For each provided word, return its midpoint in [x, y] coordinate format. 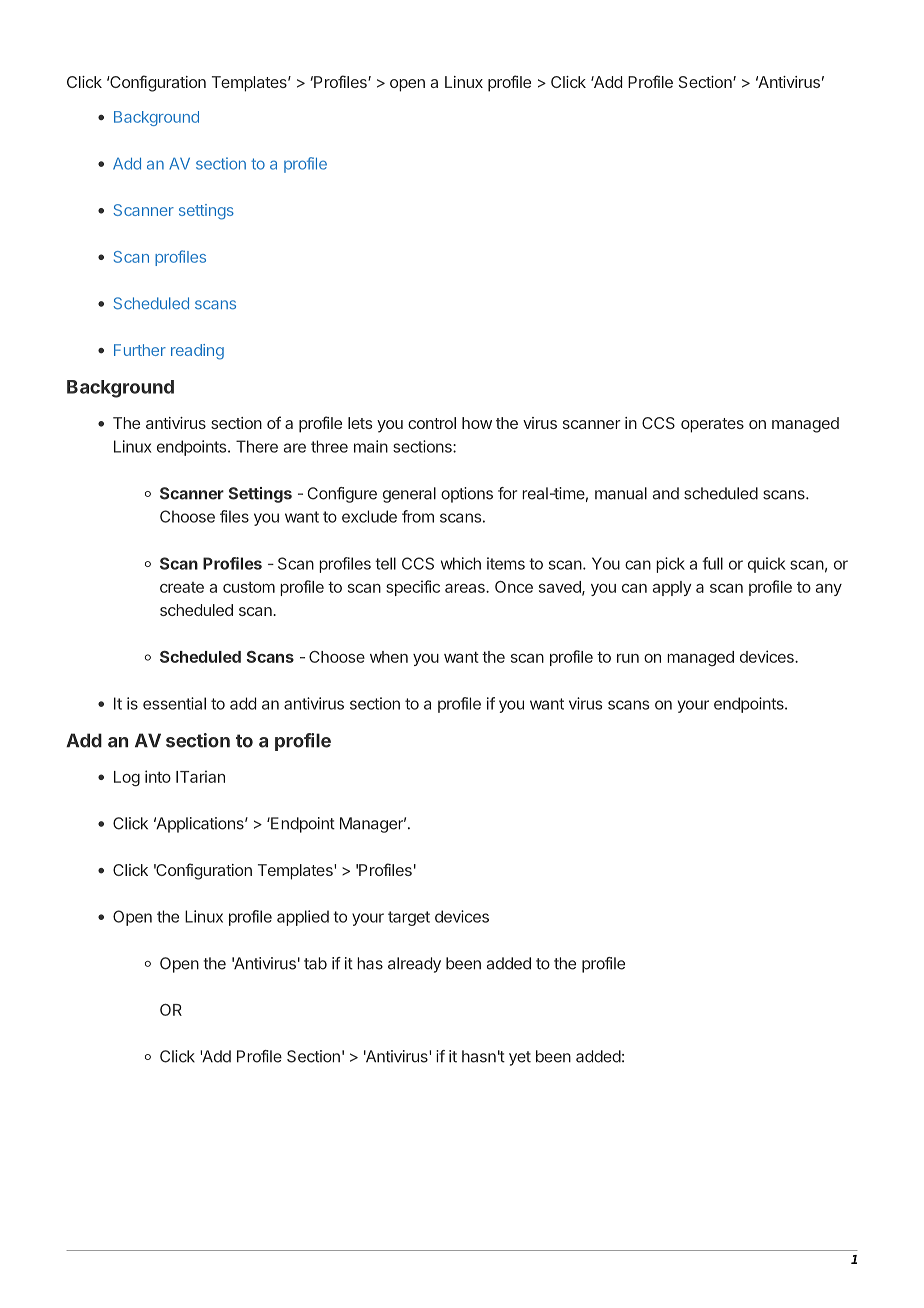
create [182, 587]
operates [712, 425]
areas [466, 588]
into [158, 776]
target [409, 918]
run [628, 658]
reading [197, 352]
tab [315, 963]
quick [767, 565]
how [477, 423]
